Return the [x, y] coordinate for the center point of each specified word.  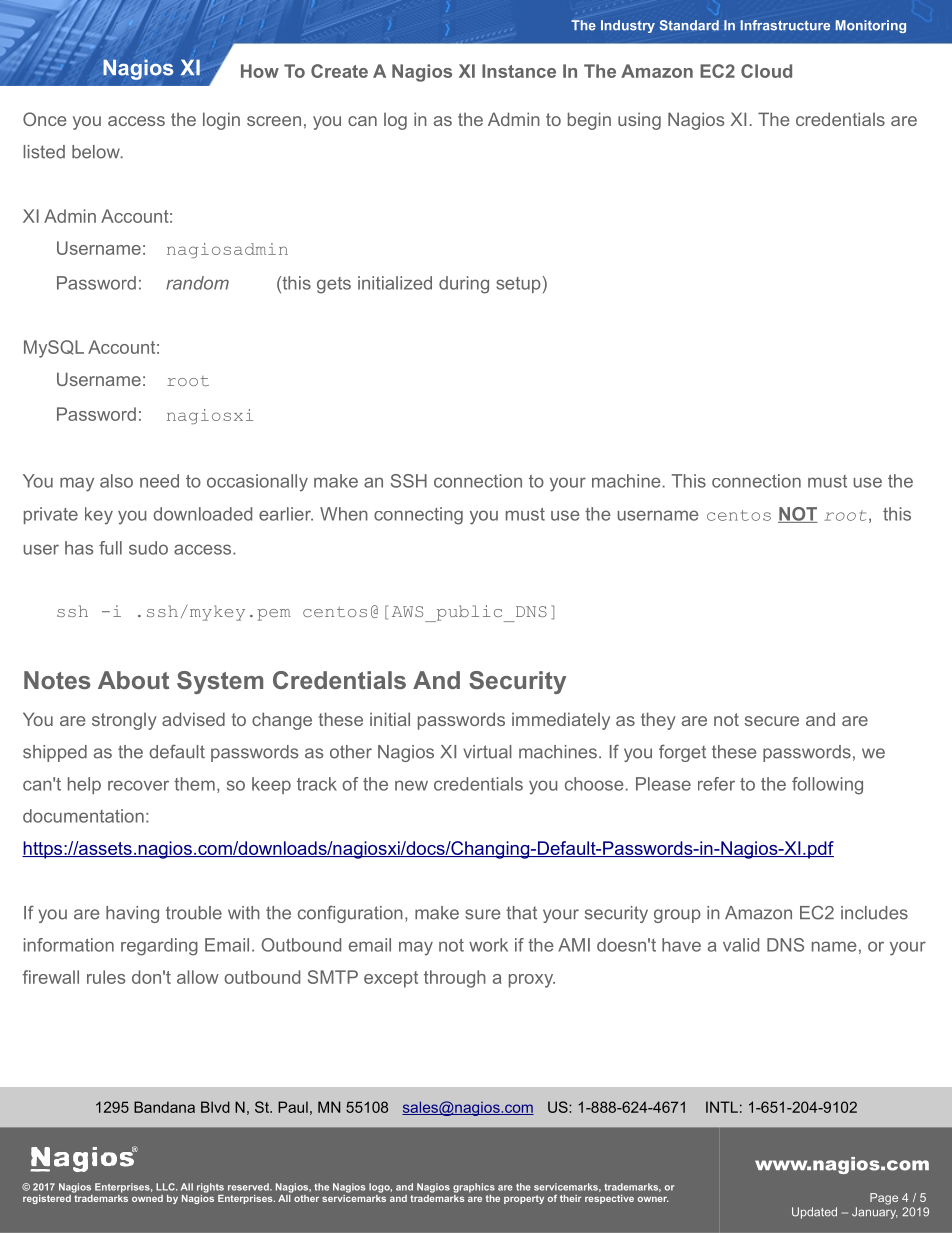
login [221, 121]
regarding [159, 947]
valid [741, 945]
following [827, 786]
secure [772, 721]
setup [518, 285]
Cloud [766, 71]
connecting [418, 516]
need [159, 481]
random [197, 283]
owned [147, 1198]
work [488, 945]
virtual [487, 752]
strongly [124, 721]
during [464, 285]
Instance [519, 71]
